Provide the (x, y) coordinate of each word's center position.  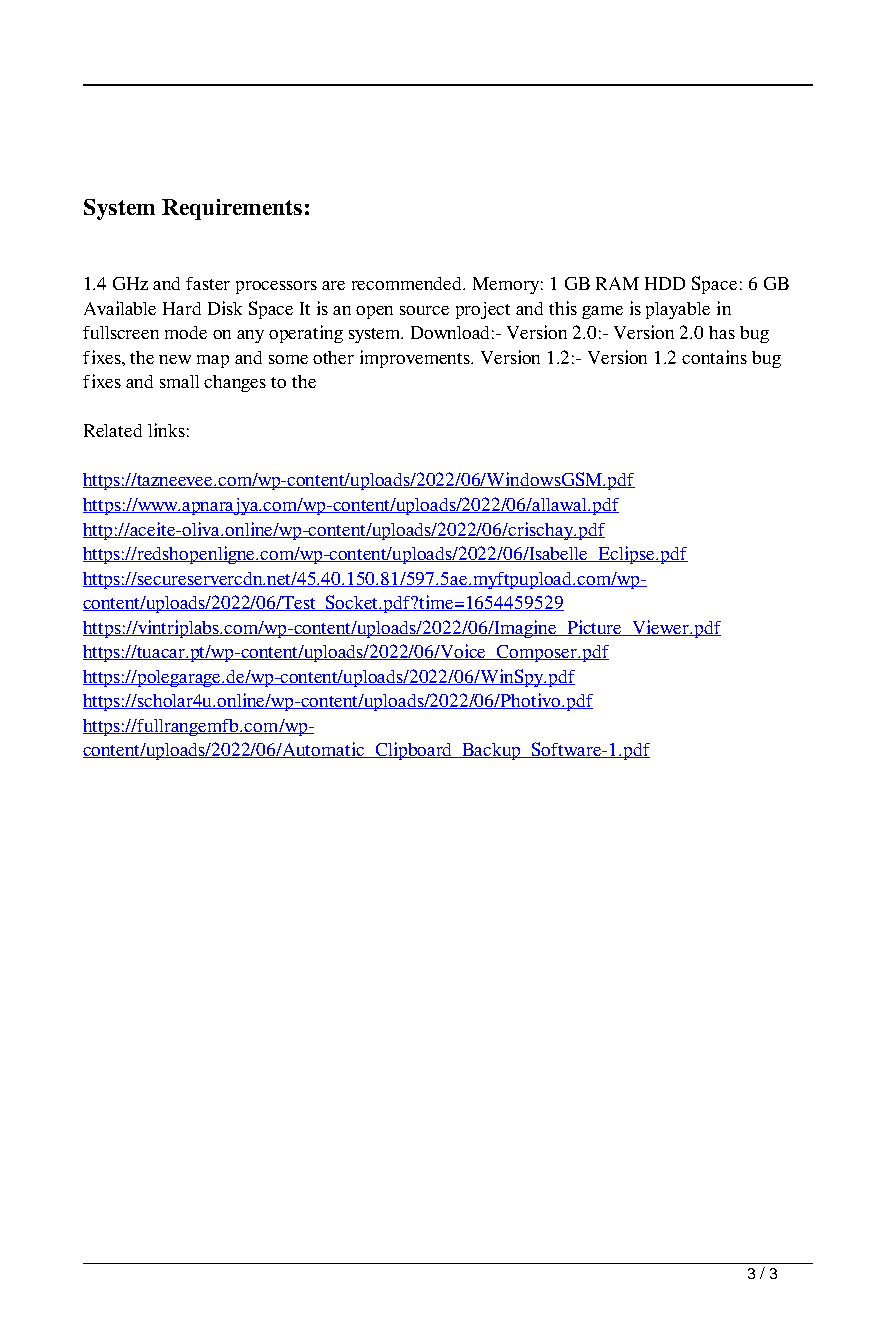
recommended (408, 283)
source (424, 310)
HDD (665, 283)
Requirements (232, 209)
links (166, 430)
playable (678, 310)
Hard (182, 308)
